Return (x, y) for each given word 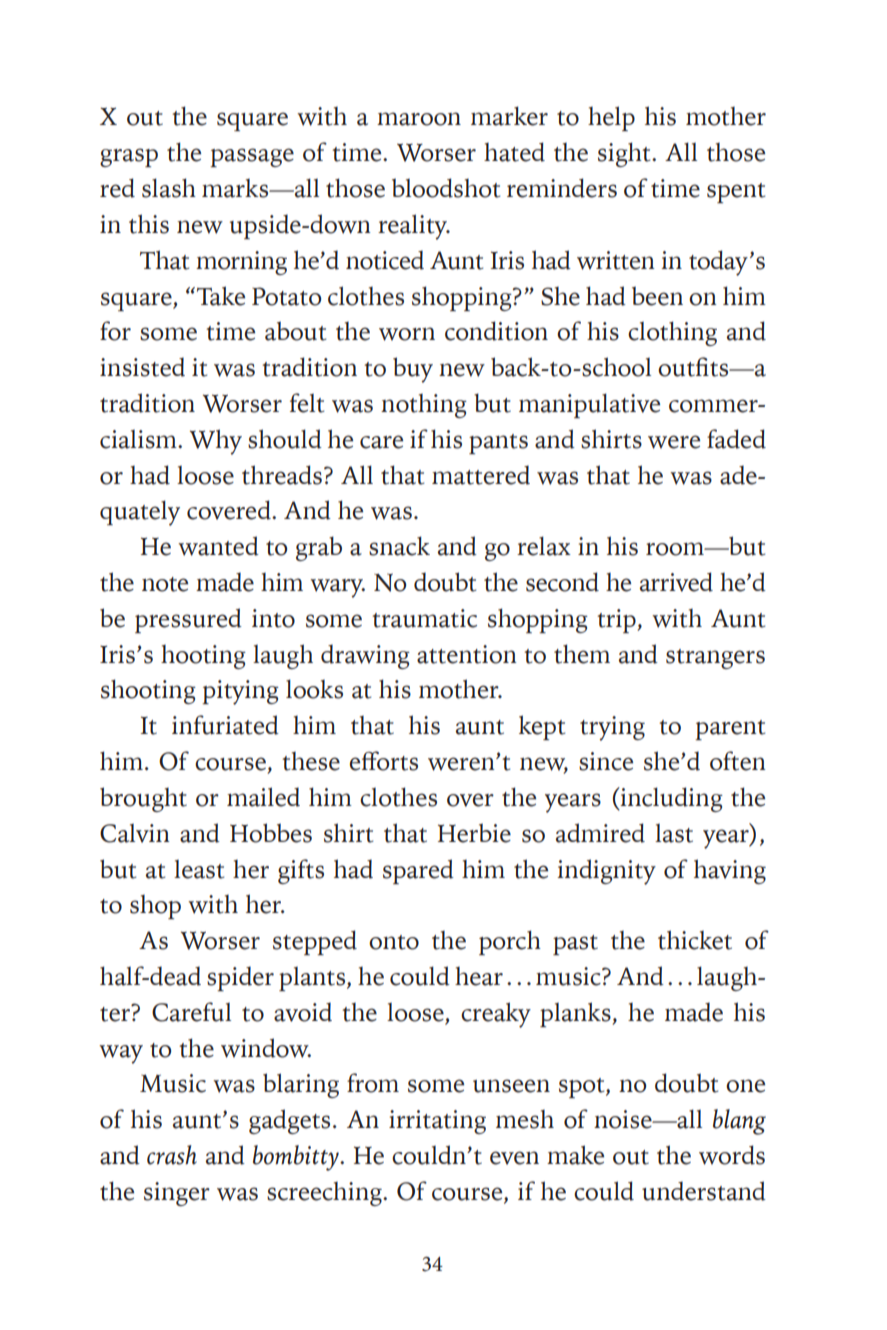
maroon (419, 119)
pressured (188, 620)
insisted (142, 367)
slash (169, 188)
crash (172, 1155)
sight (625, 154)
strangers (715, 659)
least (199, 869)
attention (467, 654)
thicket (695, 940)
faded (736, 439)
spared (418, 871)
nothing (424, 406)
